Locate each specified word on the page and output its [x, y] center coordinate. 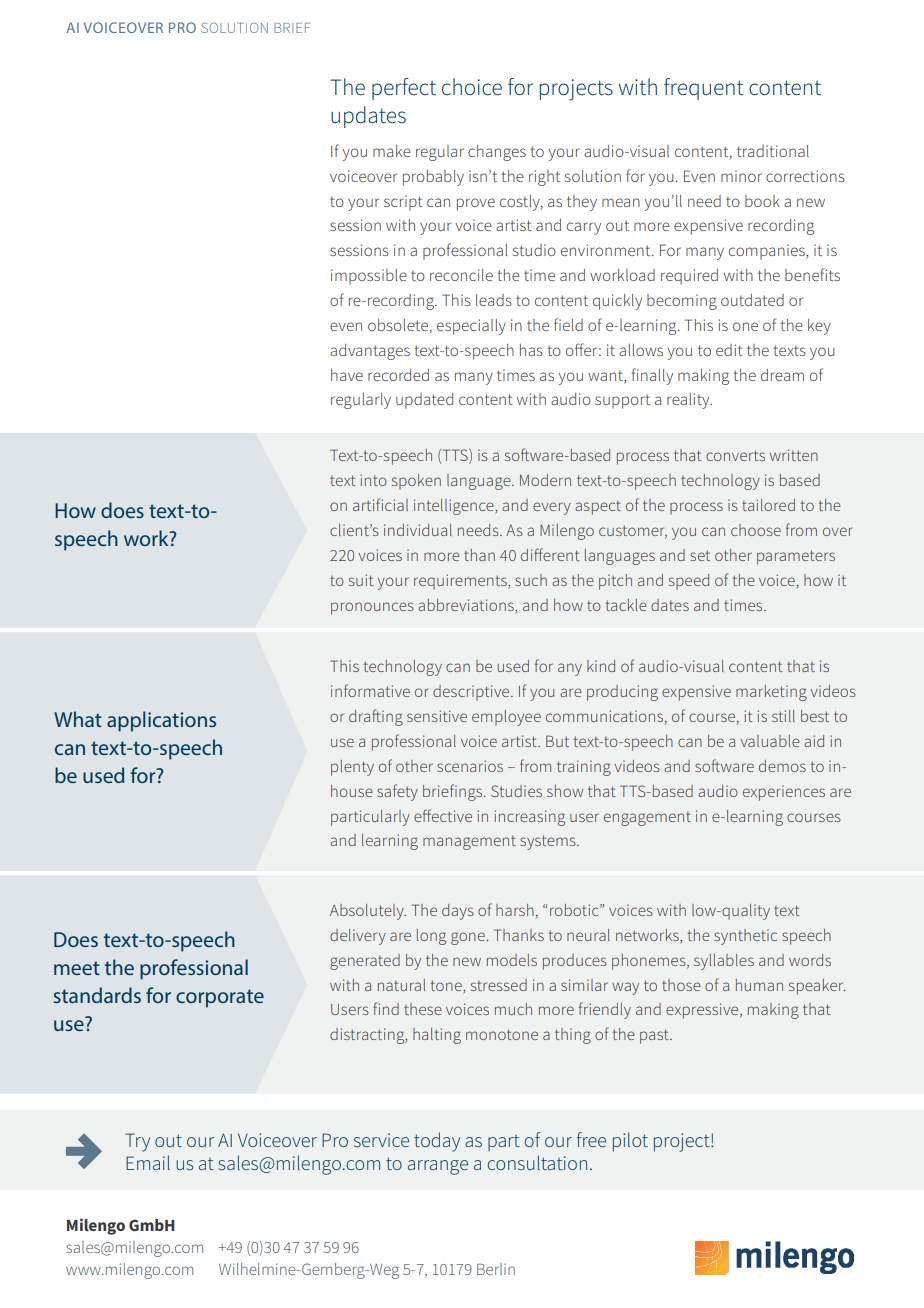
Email [148, 1162]
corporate [220, 998]
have [347, 375]
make [392, 151]
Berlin [496, 1269]
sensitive [437, 716]
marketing [771, 693]
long [431, 937]
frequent [704, 89]
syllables [724, 962]
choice [472, 87]
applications [161, 721]
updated [424, 401]
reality [689, 401]
